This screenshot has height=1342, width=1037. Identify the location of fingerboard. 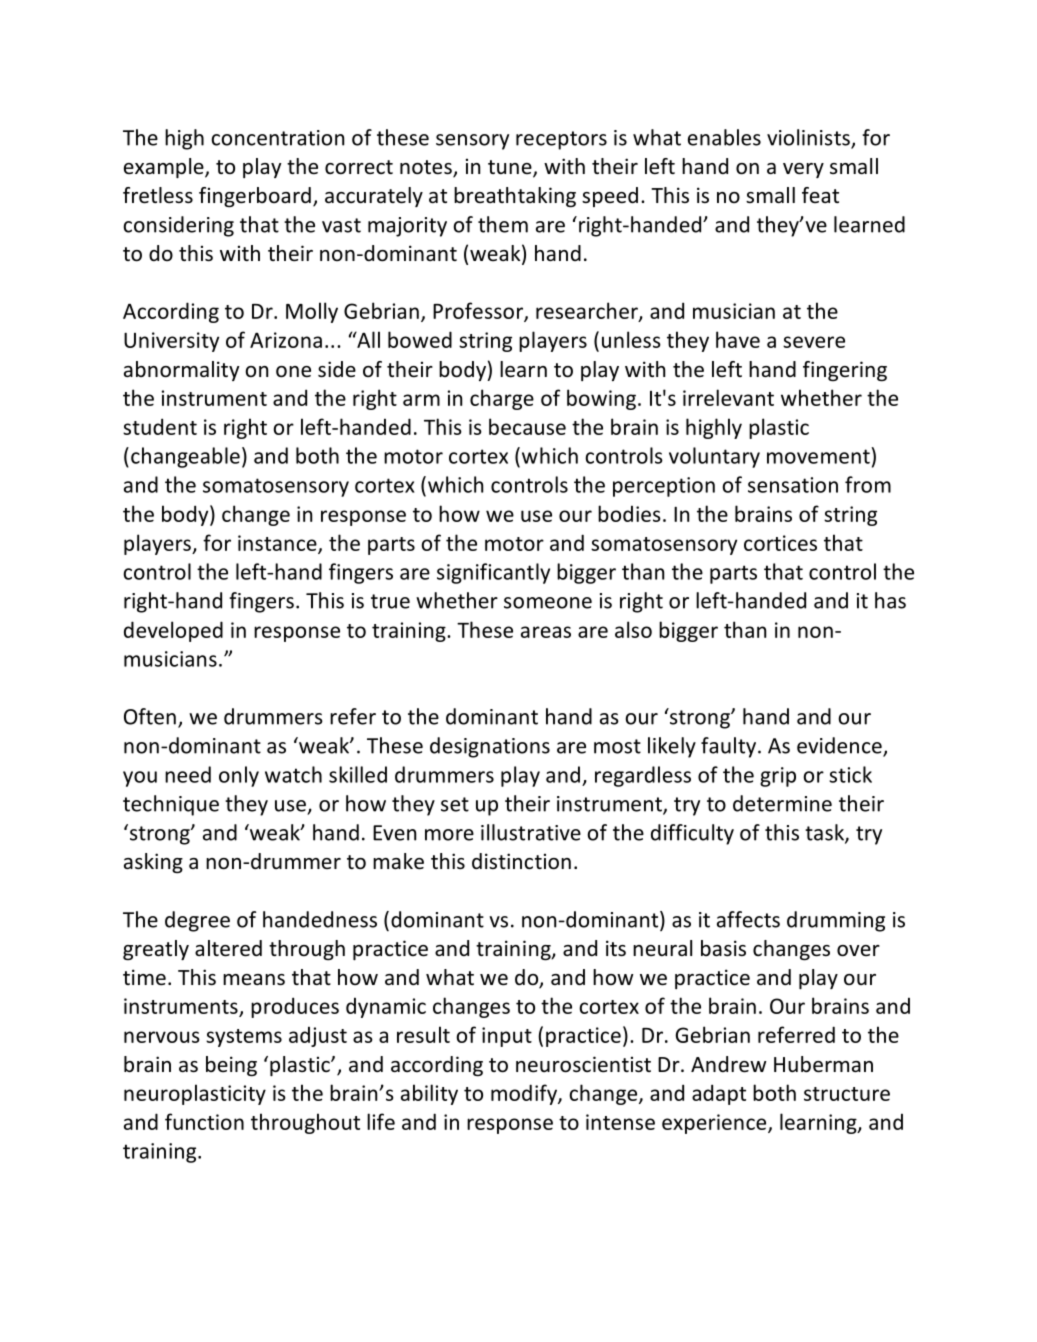
(255, 197).
